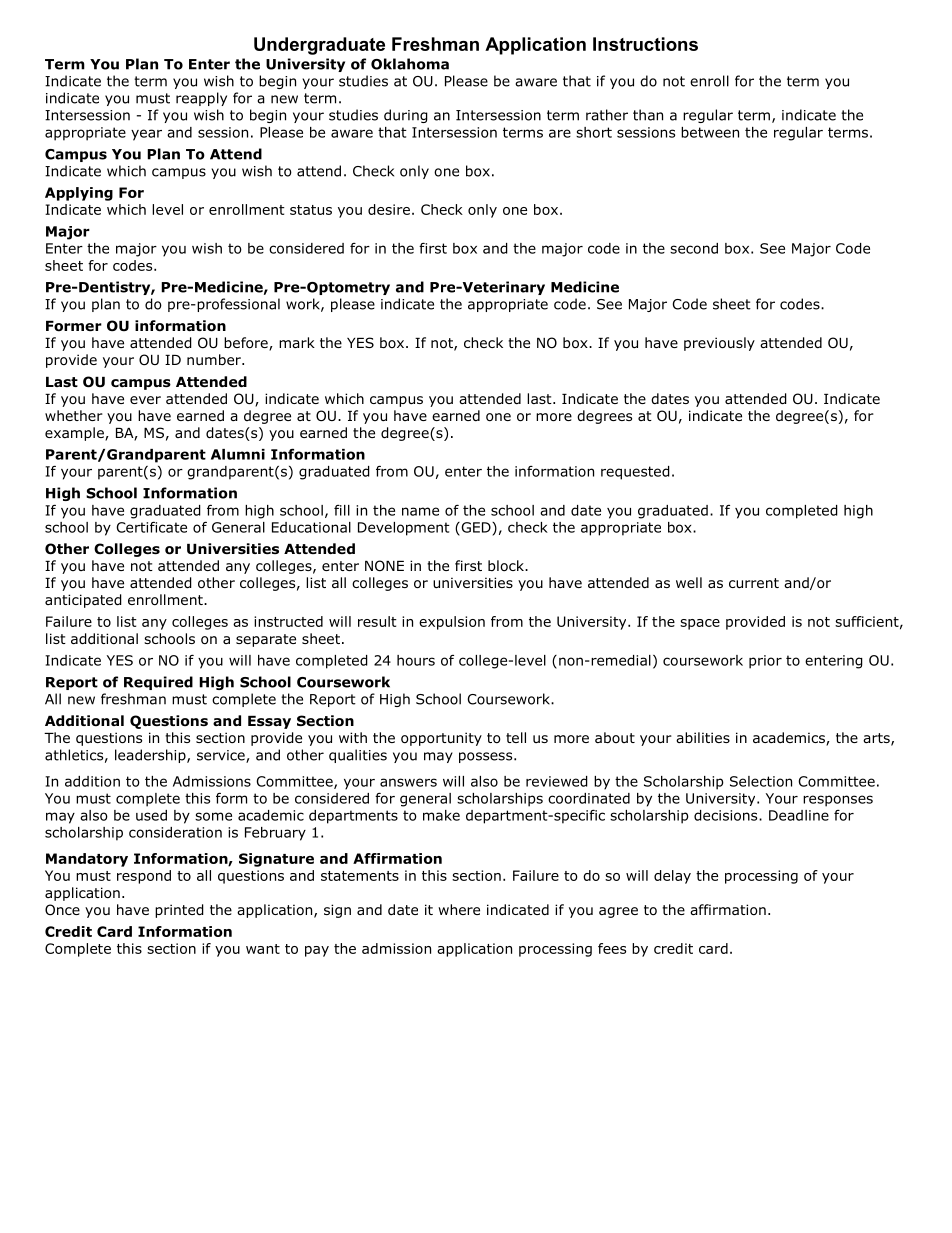  What do you see at coordinates (389, 209) in the page?
I see `desire` at bounding box center [389, 209].
